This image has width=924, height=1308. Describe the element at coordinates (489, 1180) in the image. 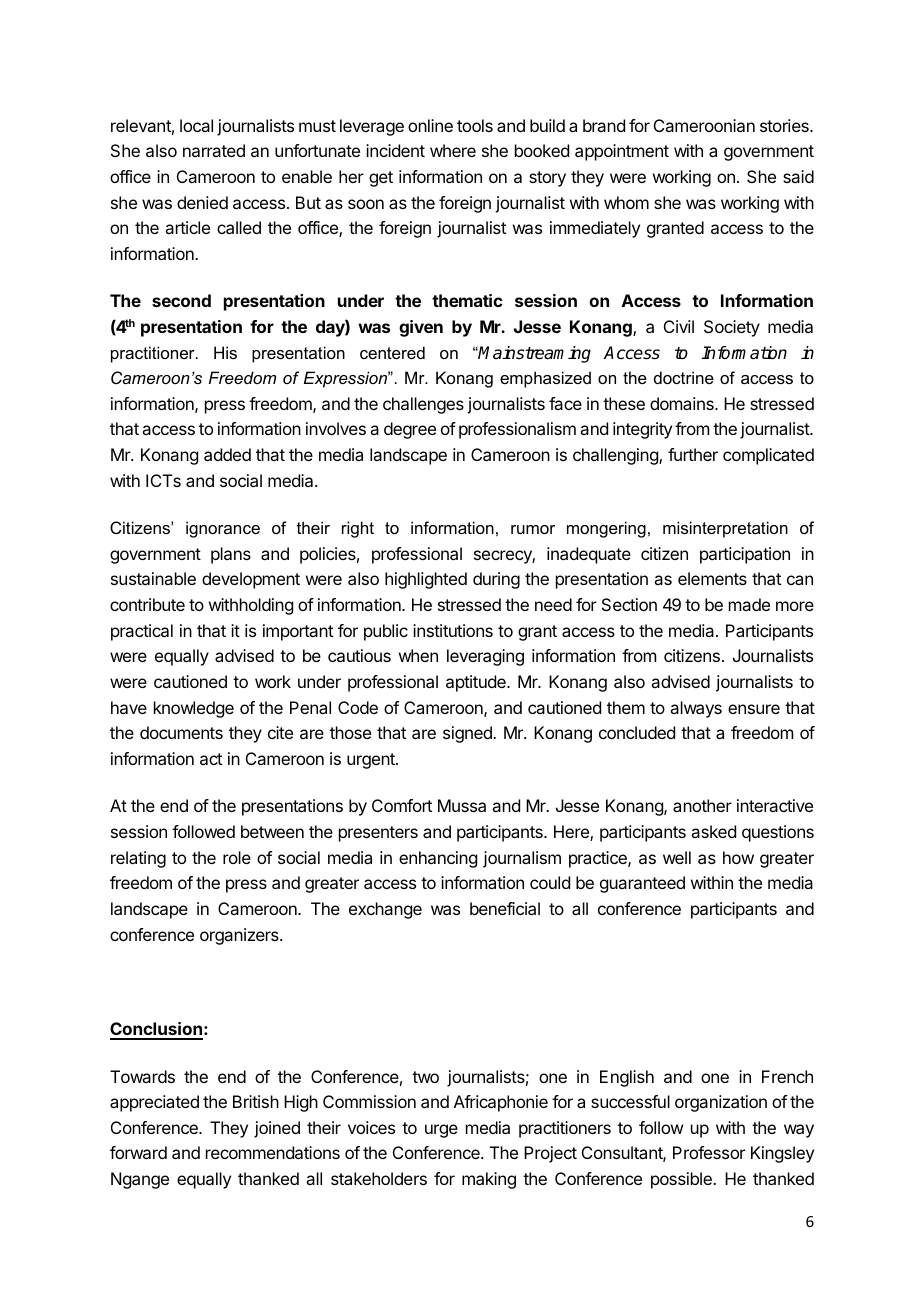

I see `making` at that location.
